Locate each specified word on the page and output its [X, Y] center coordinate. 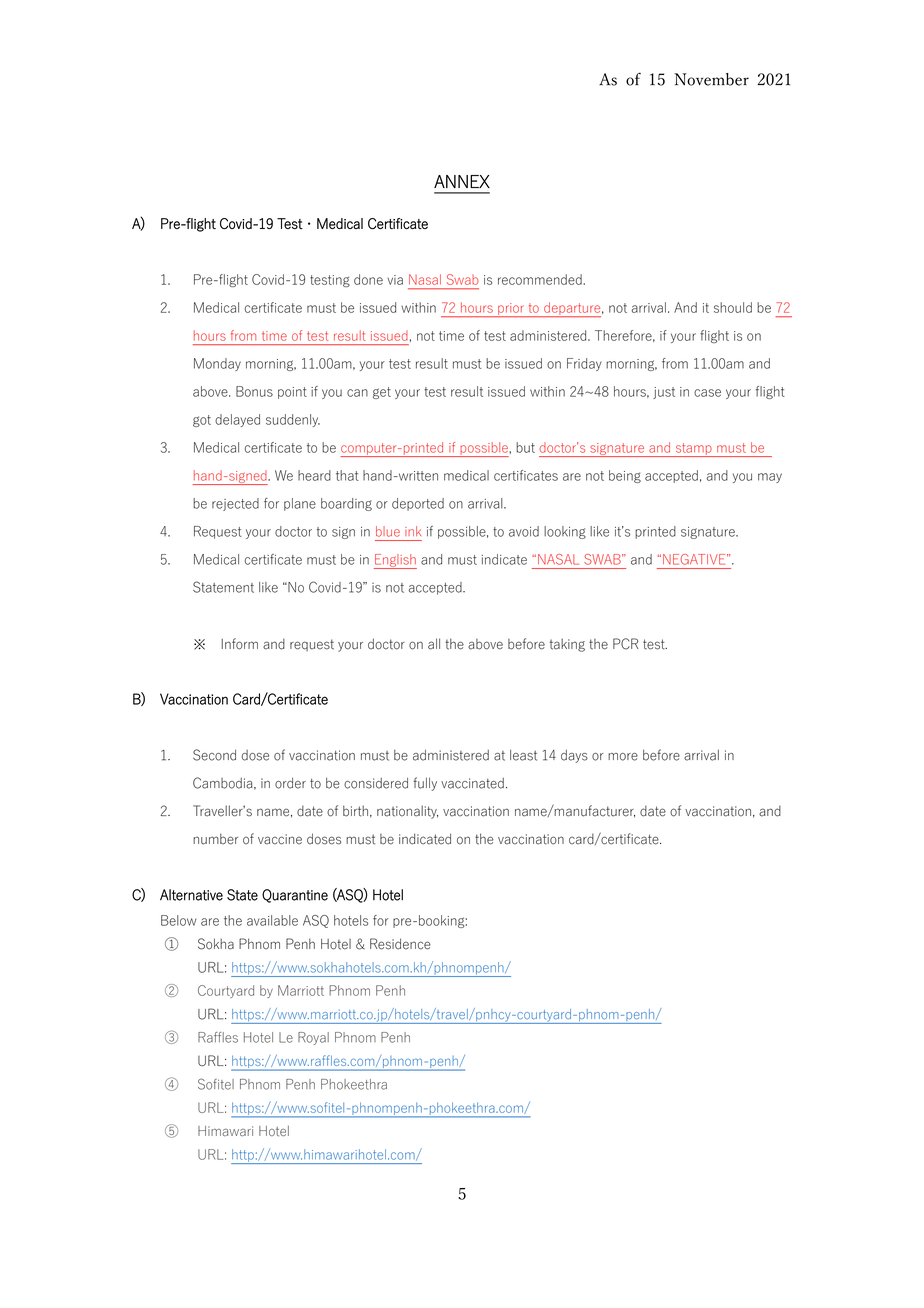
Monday [217, 364]
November [711, 79]
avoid [524, 531]
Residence [400, 944]
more [623, 757]
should [733, 307]
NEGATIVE [695, 559]
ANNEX [462, 181]
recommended [541, 279]
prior [511, 310]
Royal [313, 1038]
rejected [235, 504]
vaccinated [472, 783]
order [290, 783]
